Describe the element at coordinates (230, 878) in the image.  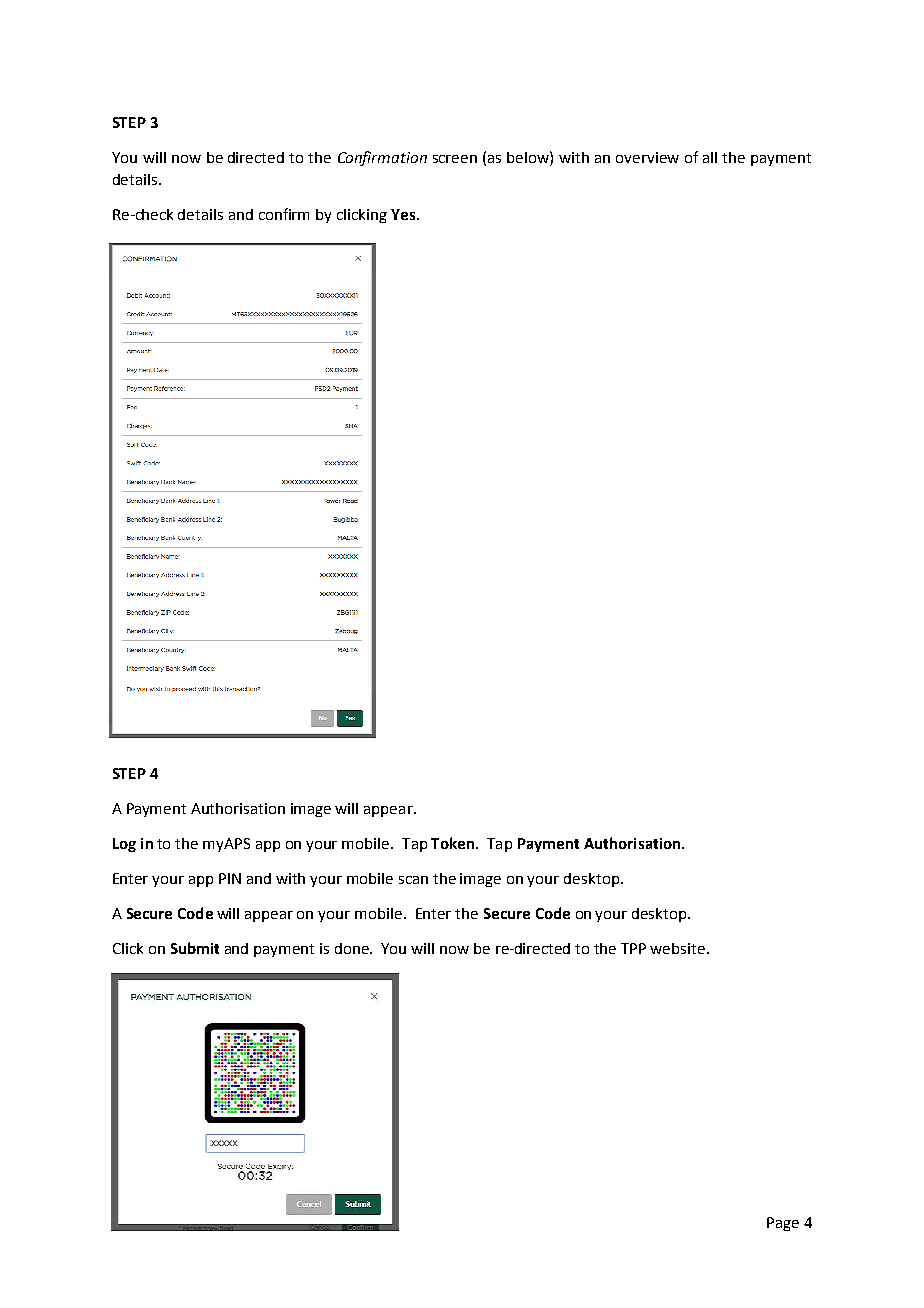
I see `PIN` at that location.
